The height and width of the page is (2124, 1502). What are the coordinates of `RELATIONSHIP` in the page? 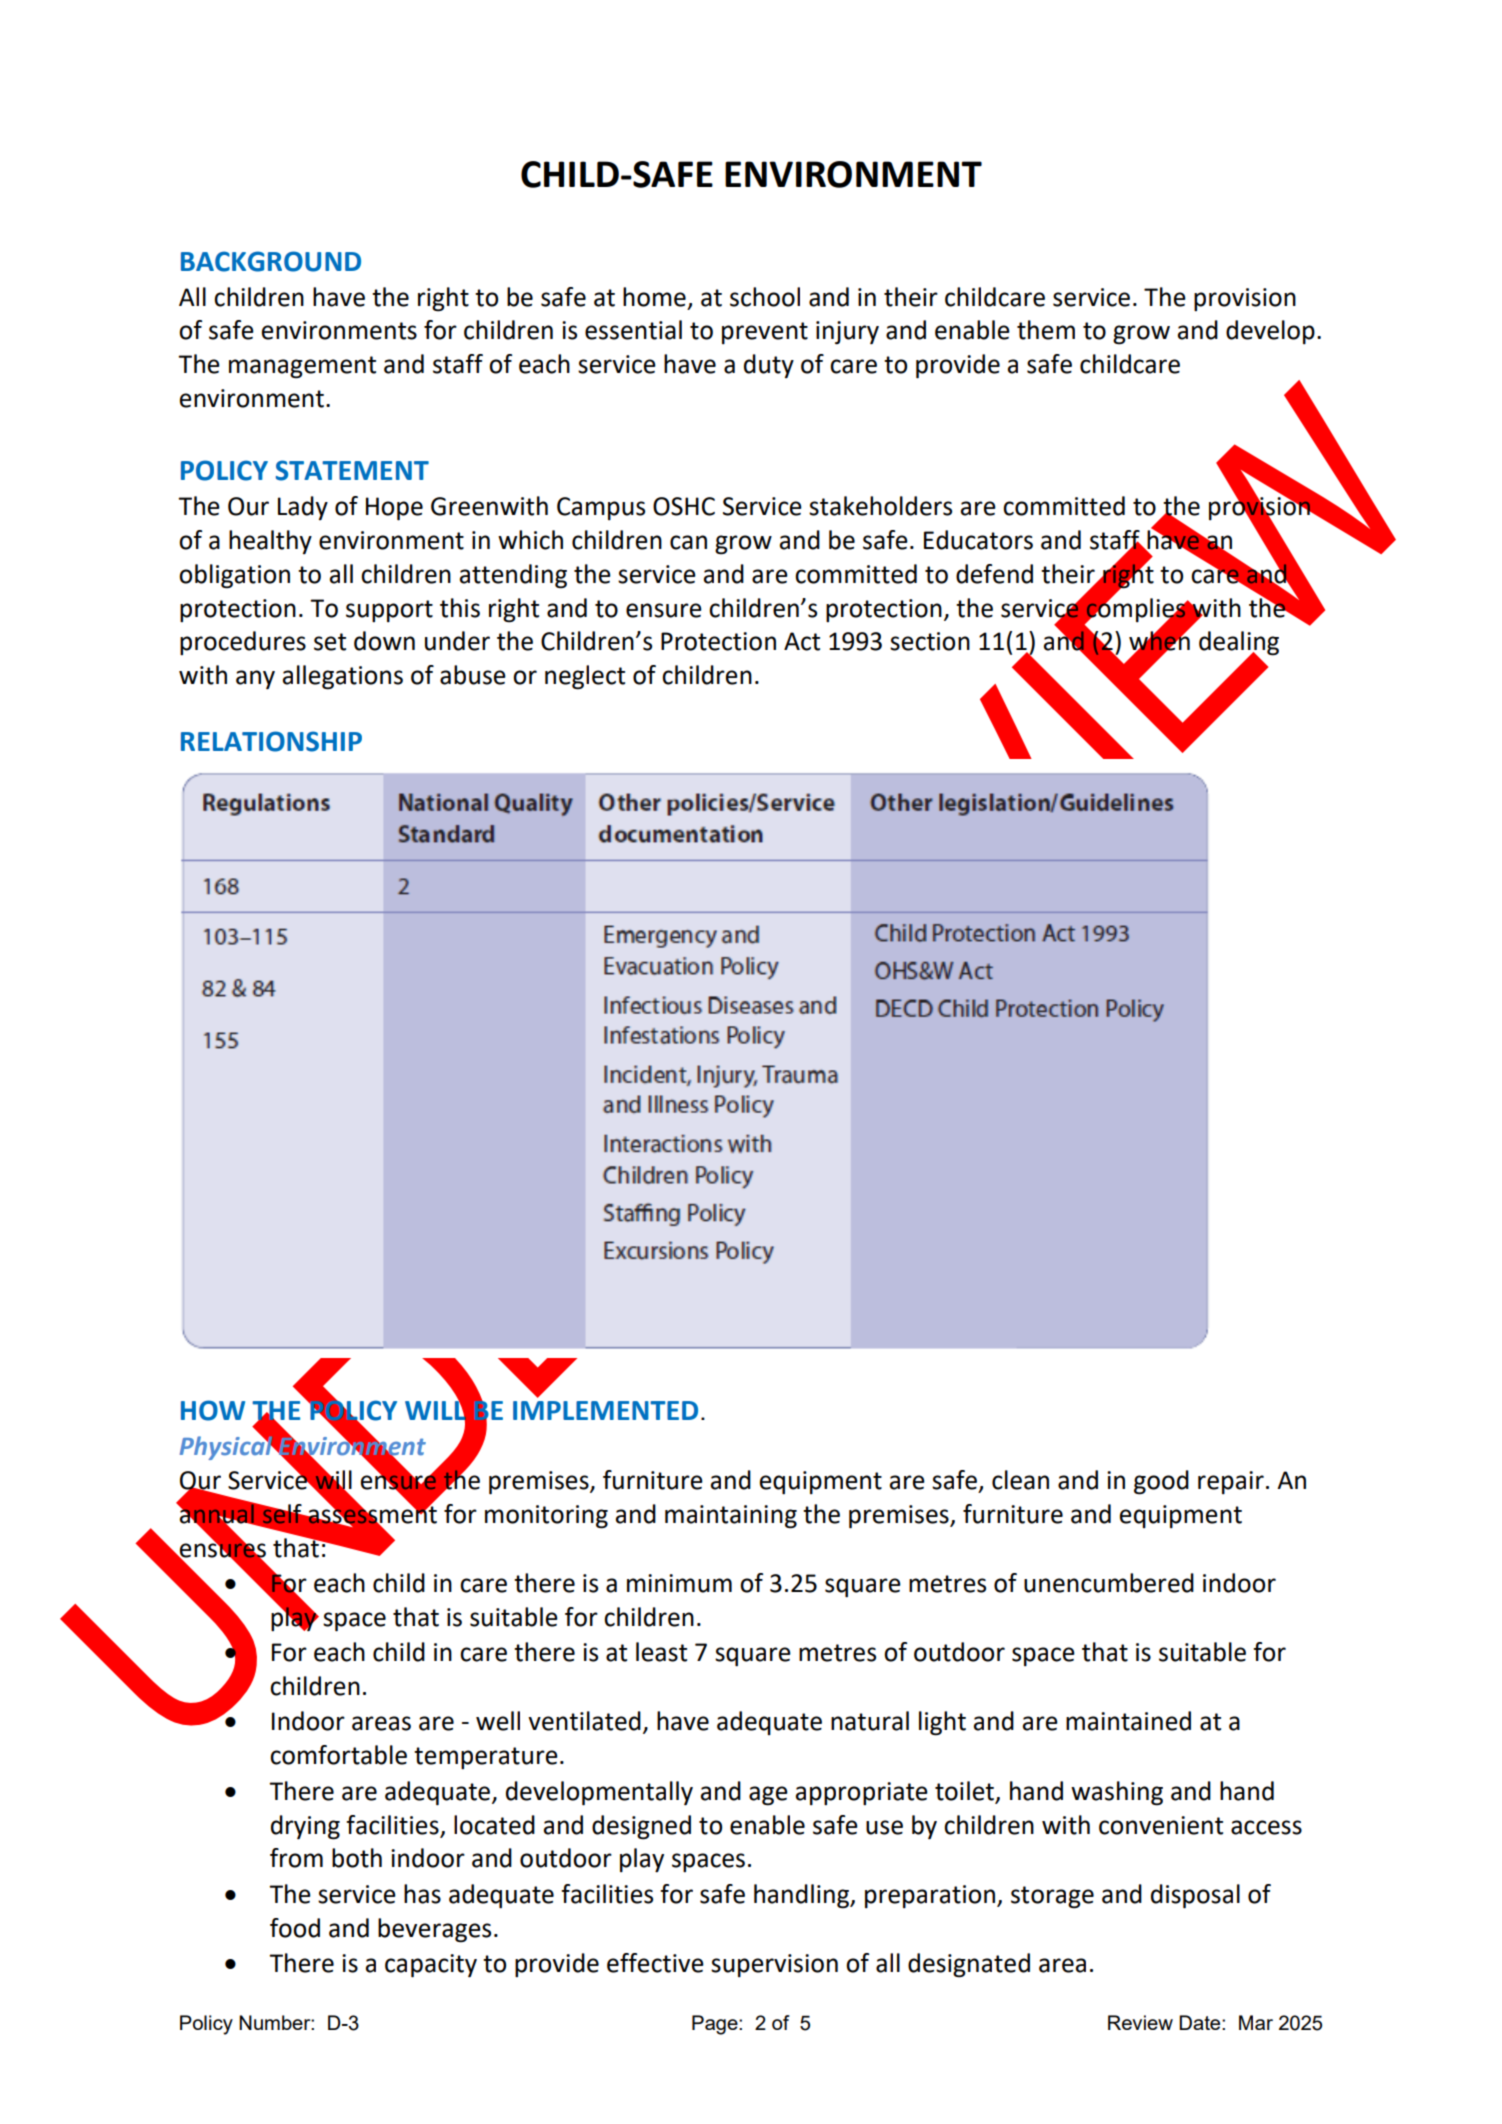 It's located at (271, 741).
